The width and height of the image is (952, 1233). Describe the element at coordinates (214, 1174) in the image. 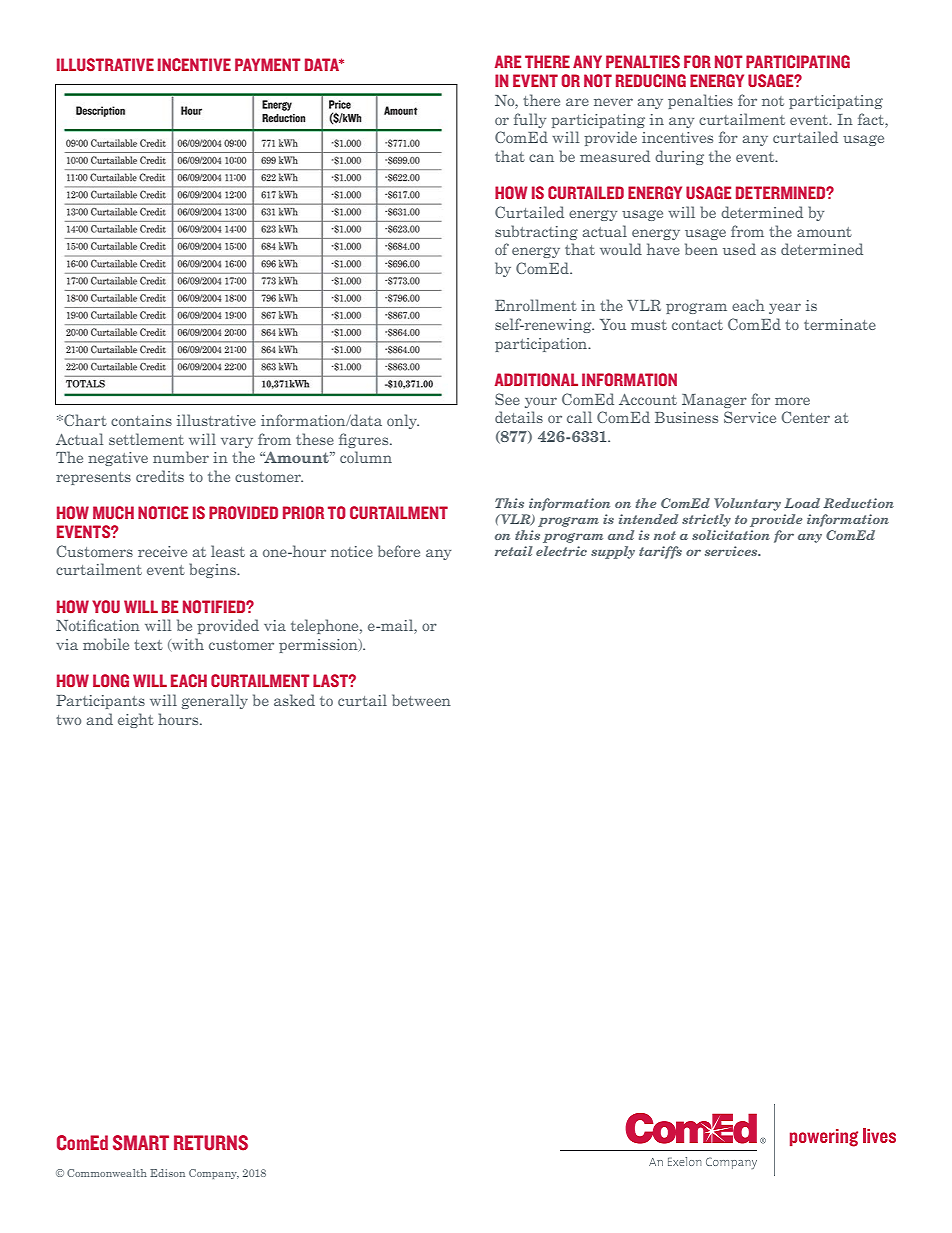

I see `Company` at that location.
